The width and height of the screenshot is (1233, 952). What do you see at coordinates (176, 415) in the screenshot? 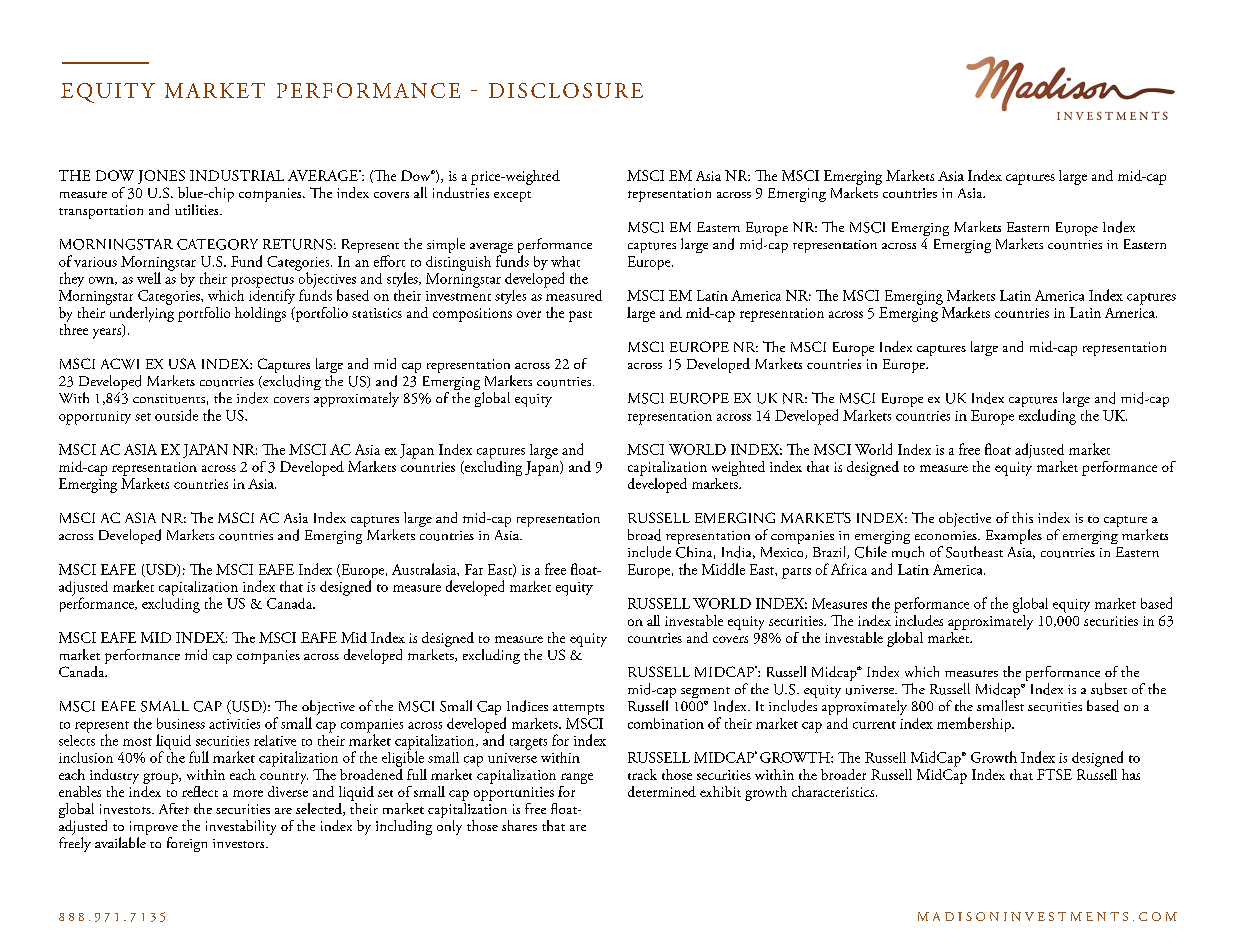
I see `outside` at bounding box center [176, 415].
